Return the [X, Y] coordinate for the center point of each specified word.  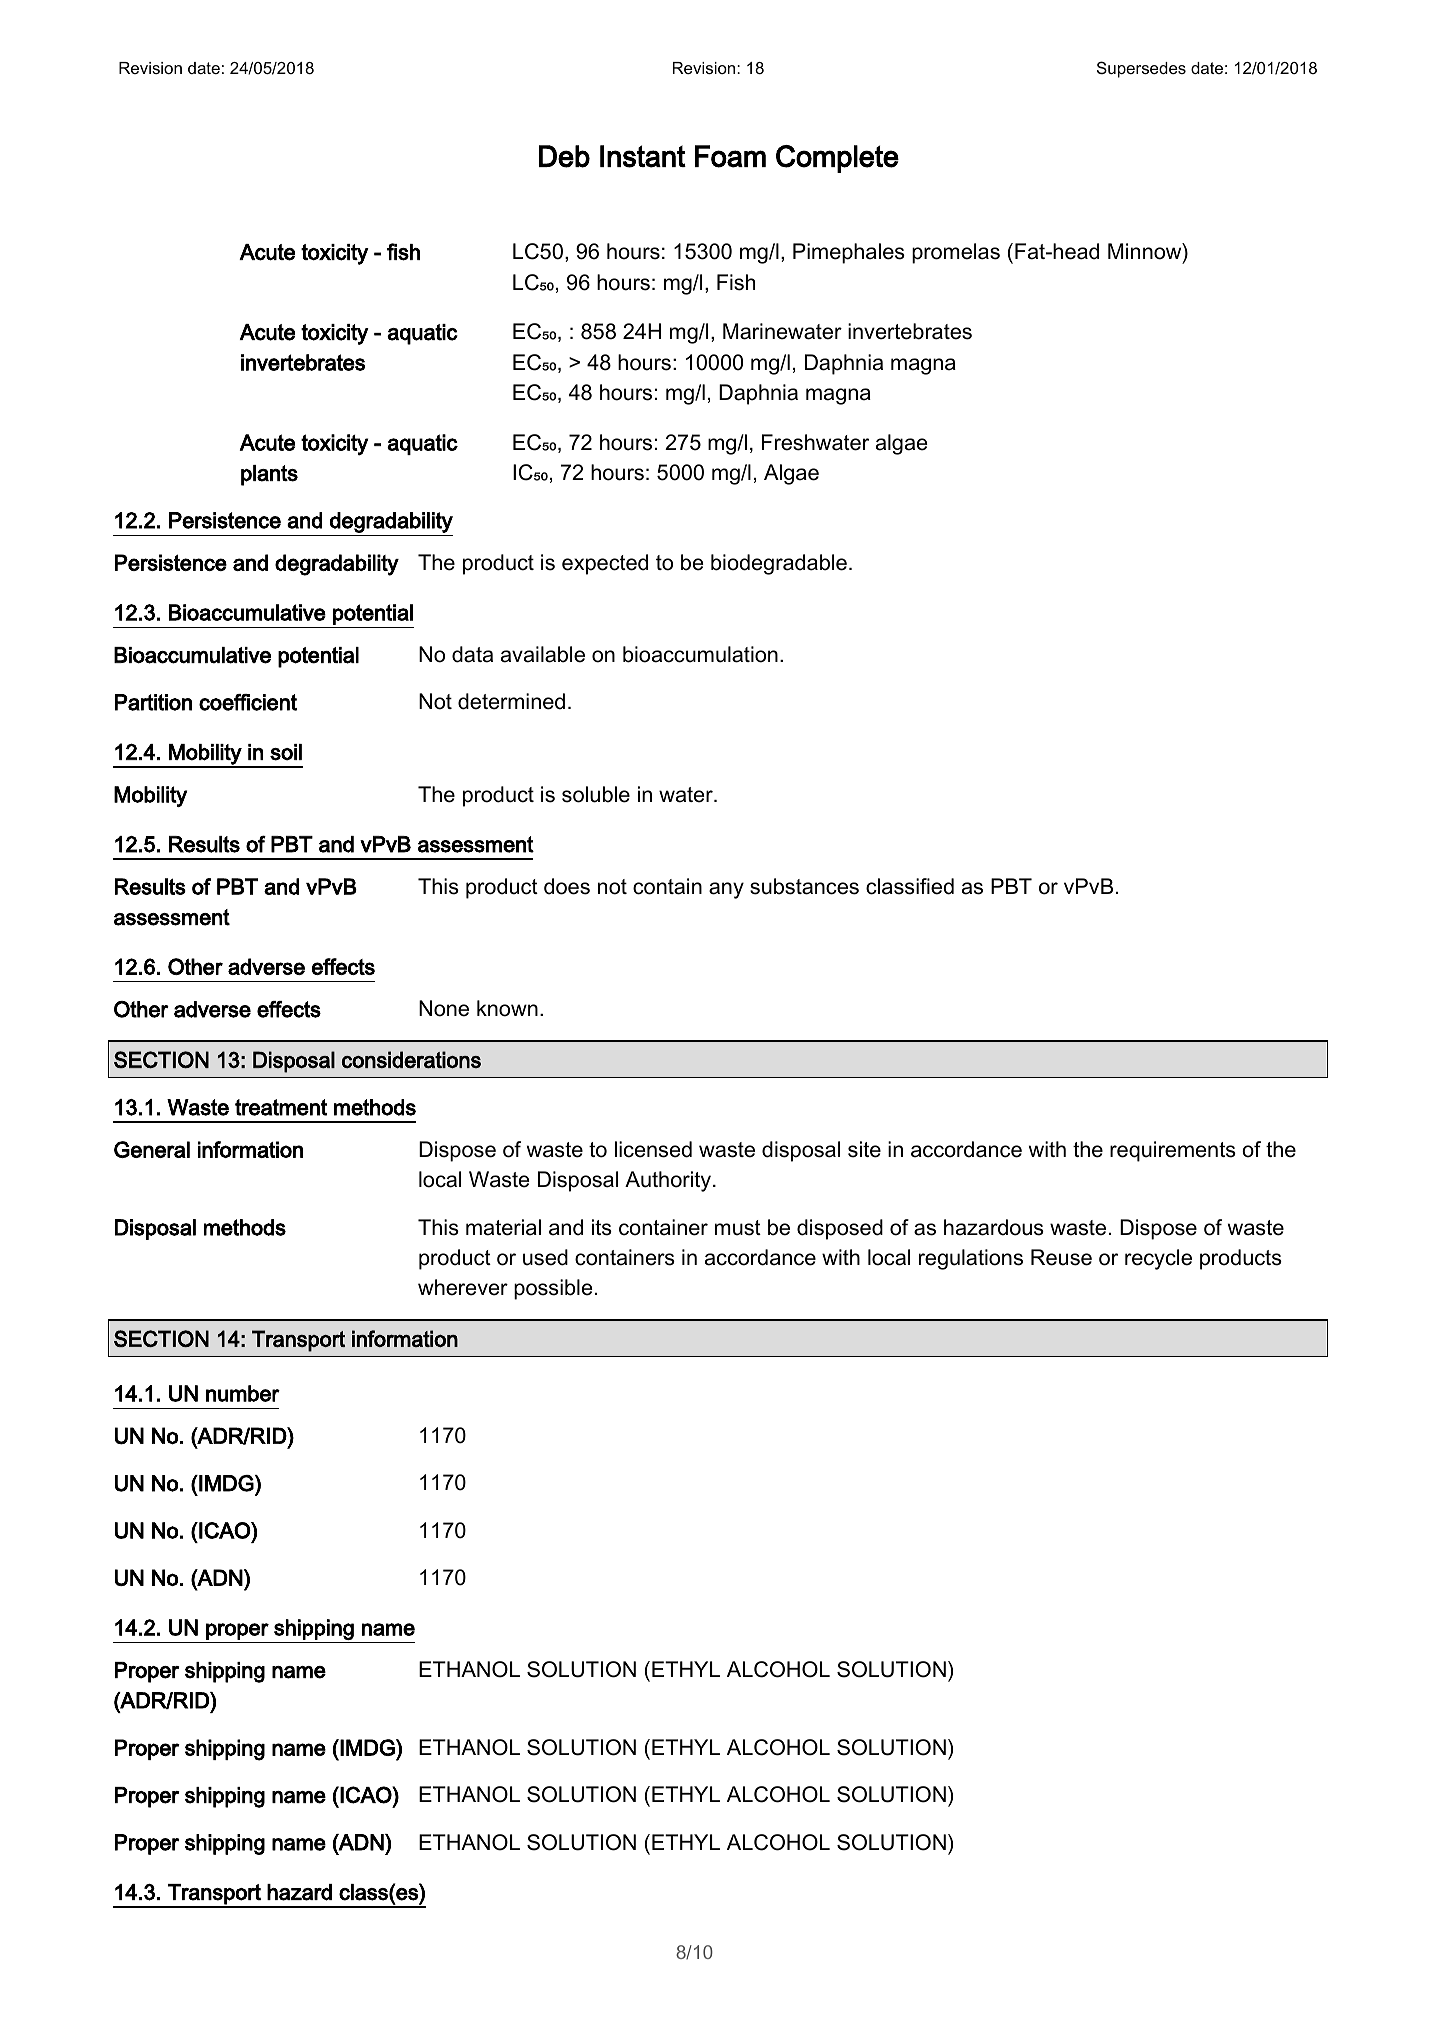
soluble [596, 794]
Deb [564, 156]
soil [286, 752]
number [243, 1393]
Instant [643, 156]
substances [804, 886]
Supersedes [1141, 69]
